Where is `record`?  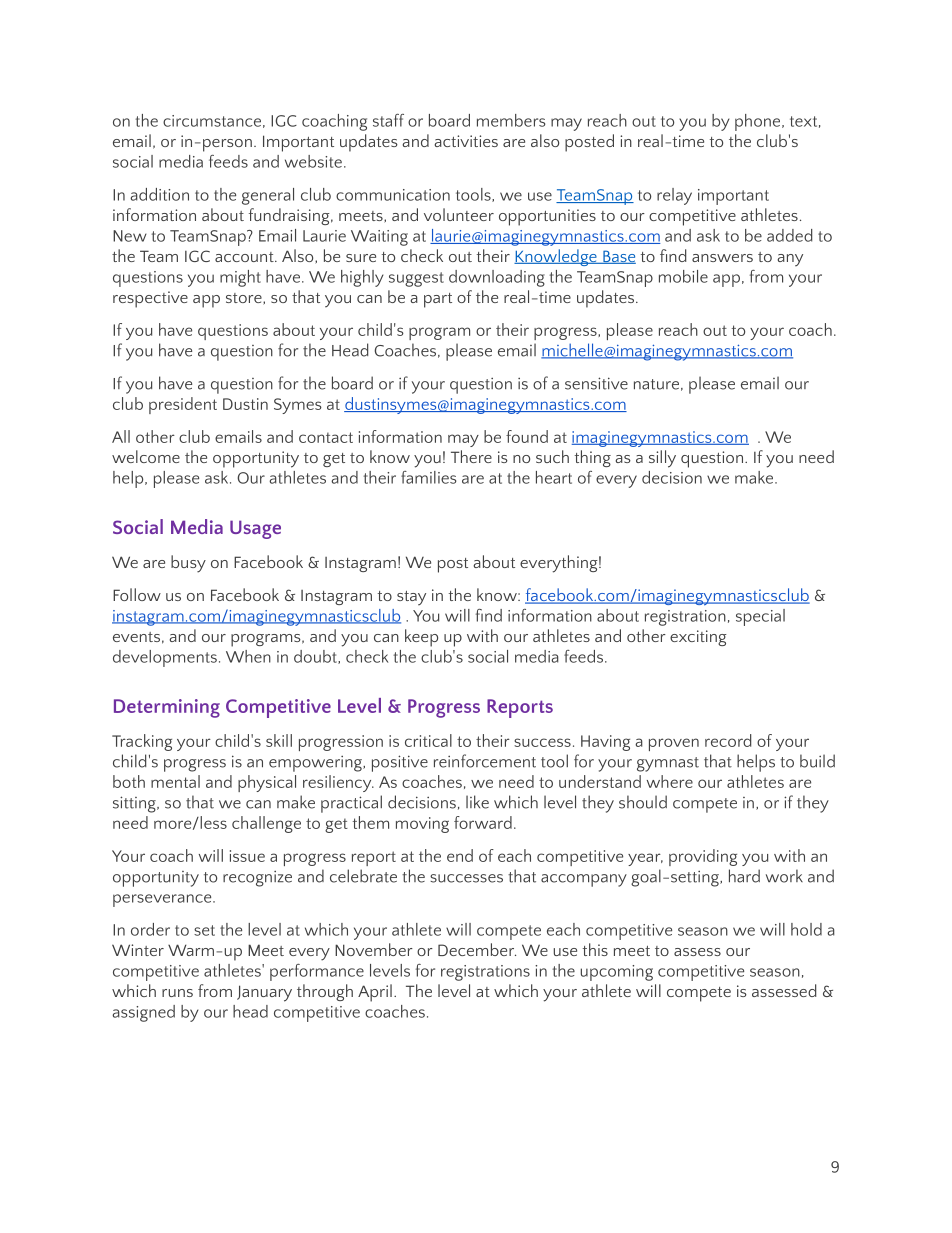
record is located at coordinates (728, 740).
